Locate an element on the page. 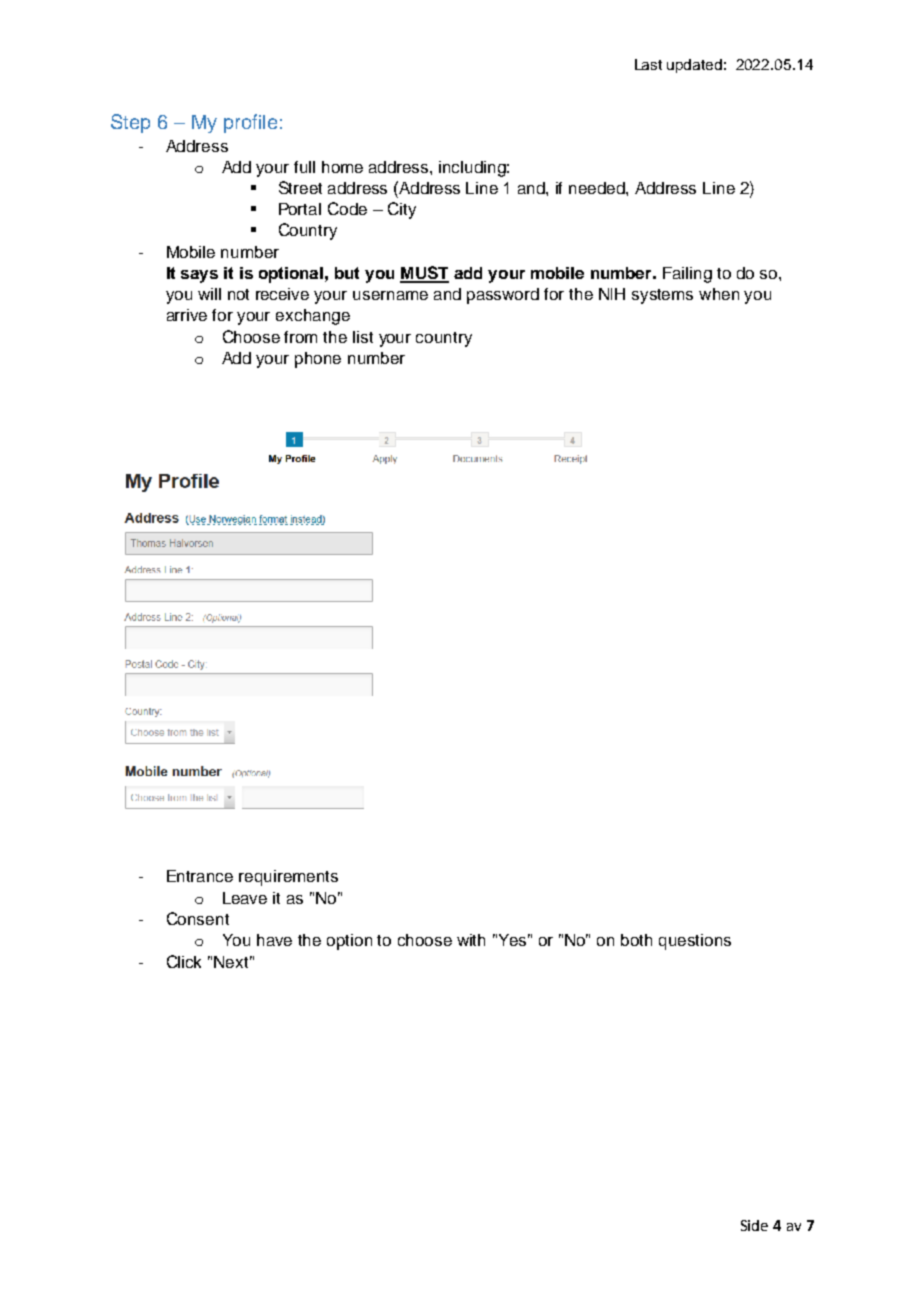 The width and height of the page is (924, 1308). home is located at coordinates (342, 167).
